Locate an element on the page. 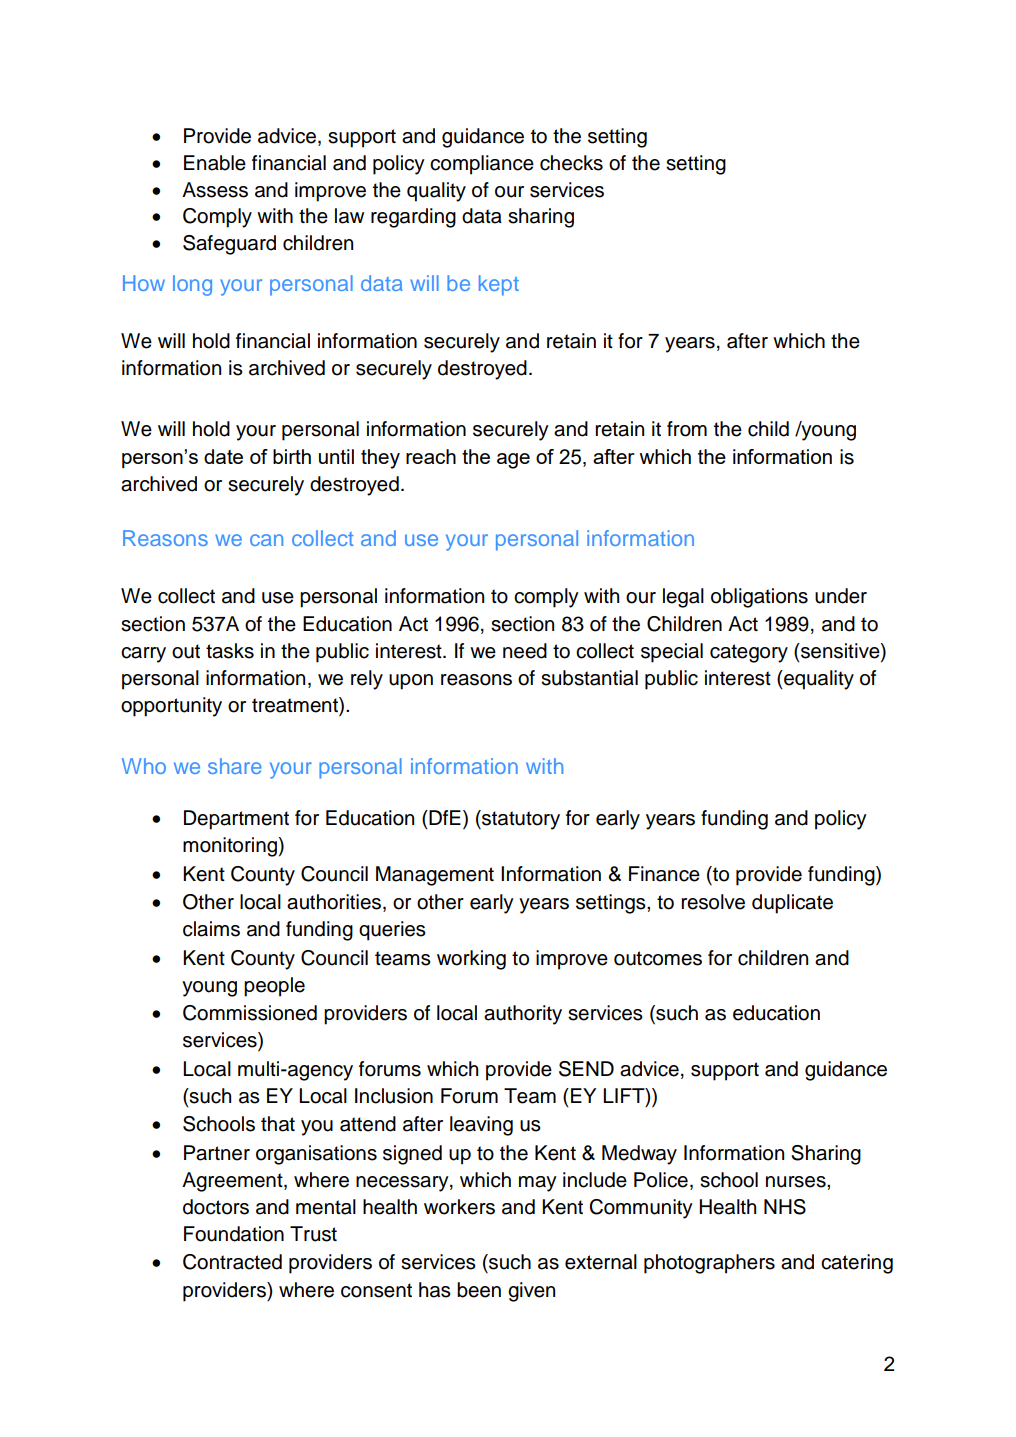 This page has height=1437, width=1016. need is located at coordinates (525, 651).
